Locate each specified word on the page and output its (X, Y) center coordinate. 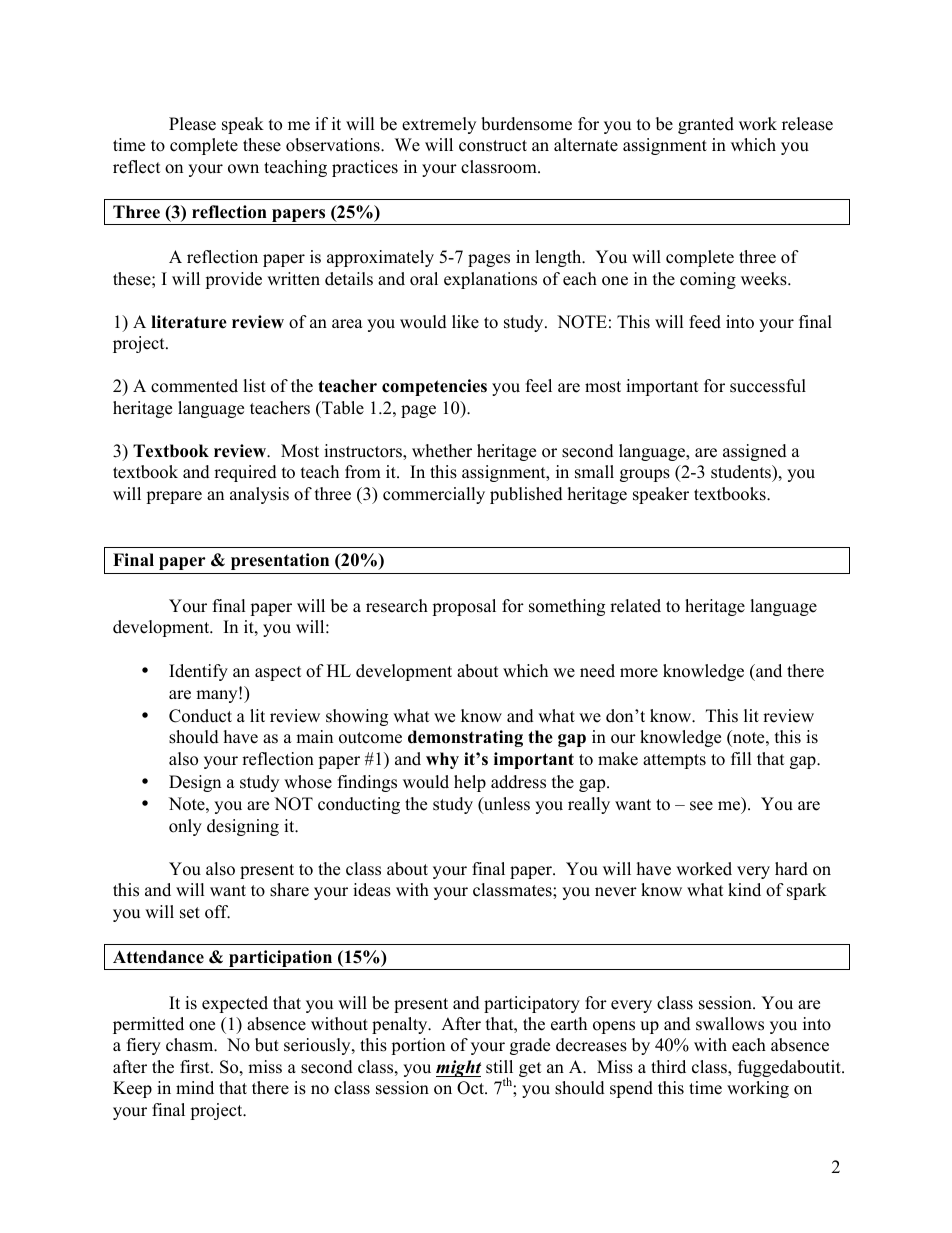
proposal (464, 607)
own (243, 169)
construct (493, 146)
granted (706, 125)
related (635, 606)
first (196, 1067)
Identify (198, 672)
